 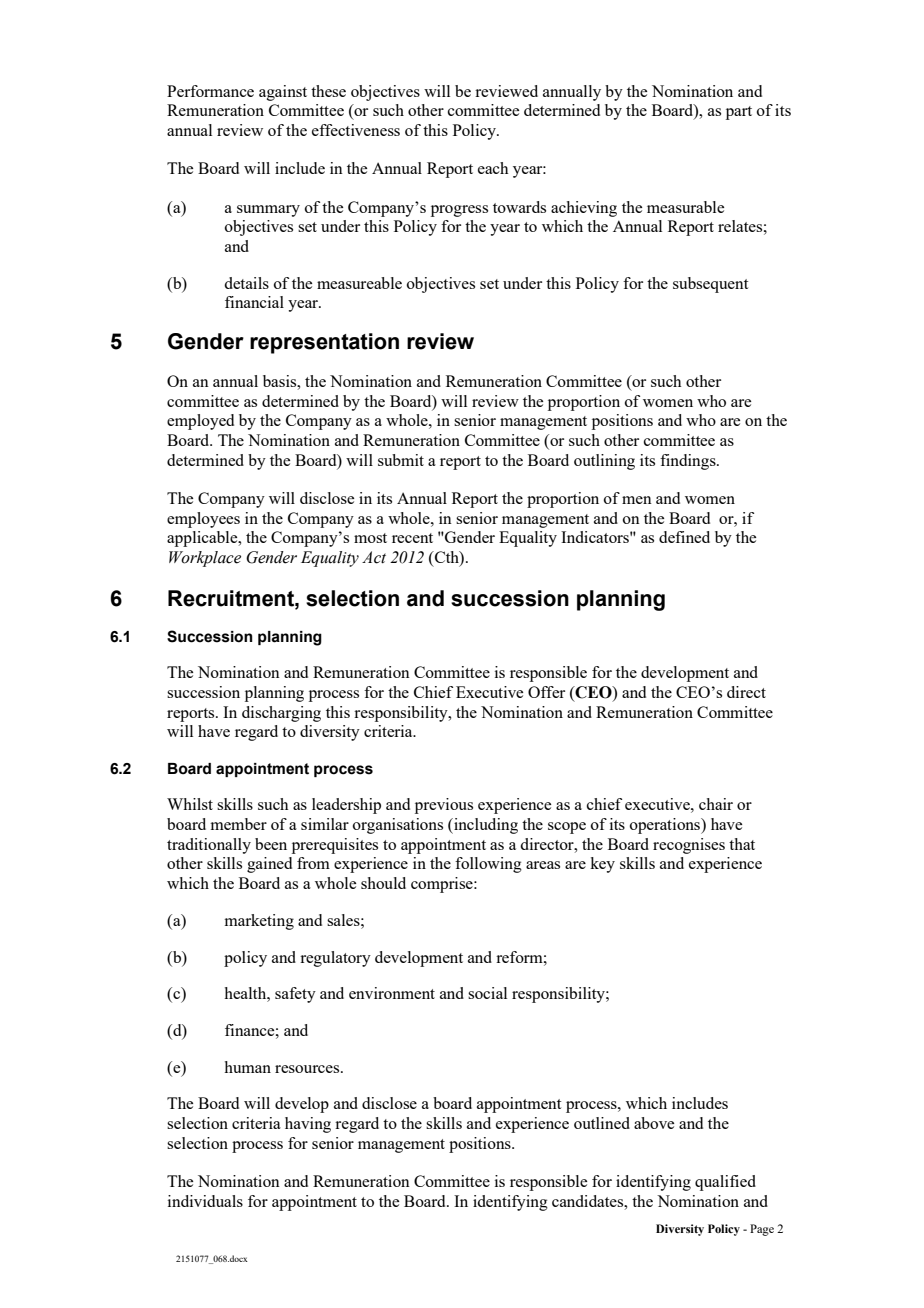 What do you see at coordinates (283, 93) in the document?
I see `against` at bounding box center [283, 93].
